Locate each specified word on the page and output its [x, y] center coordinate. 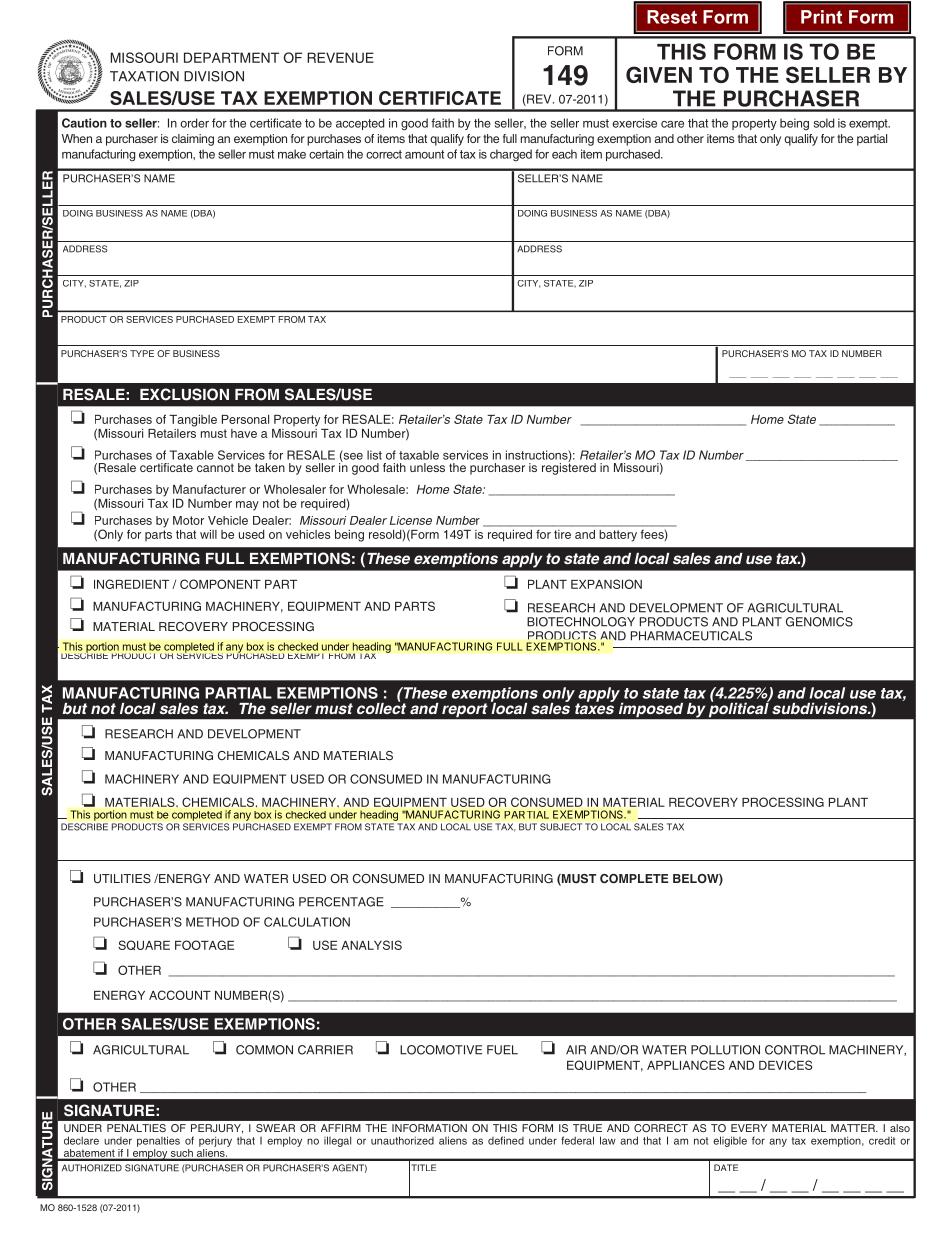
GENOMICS [819, 622]
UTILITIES [122, 878]
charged [511, 155]
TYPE [142, 353]
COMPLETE [634, 879]
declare [81, 1140]
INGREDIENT [131, 584]
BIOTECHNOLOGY [581, 622]
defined [506, 1140]
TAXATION [144, 76]
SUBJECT [561, 827]
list [374, 455]
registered [569, 467]
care [672, 124]
